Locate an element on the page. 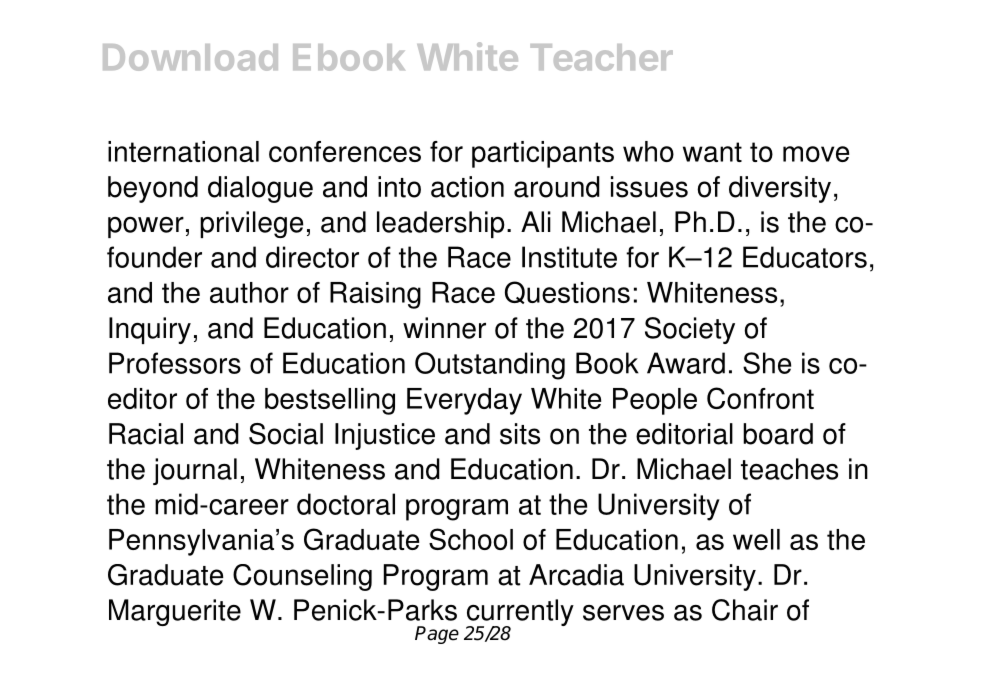 The height and width of the image is (700, 987). privilege is located at coordinates (251, 224).
